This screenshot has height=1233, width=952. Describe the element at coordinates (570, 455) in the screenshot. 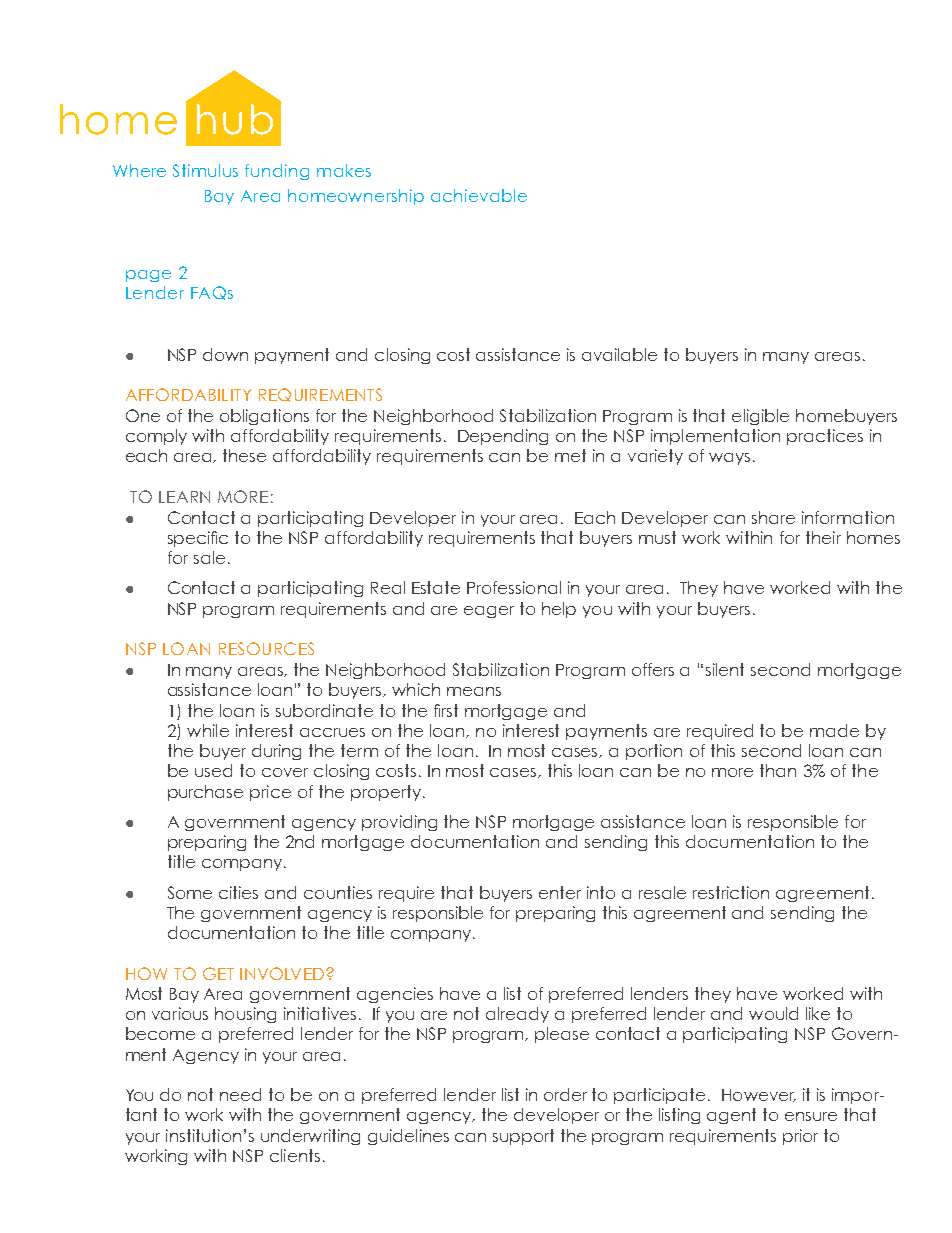

I see `met` at that location.
